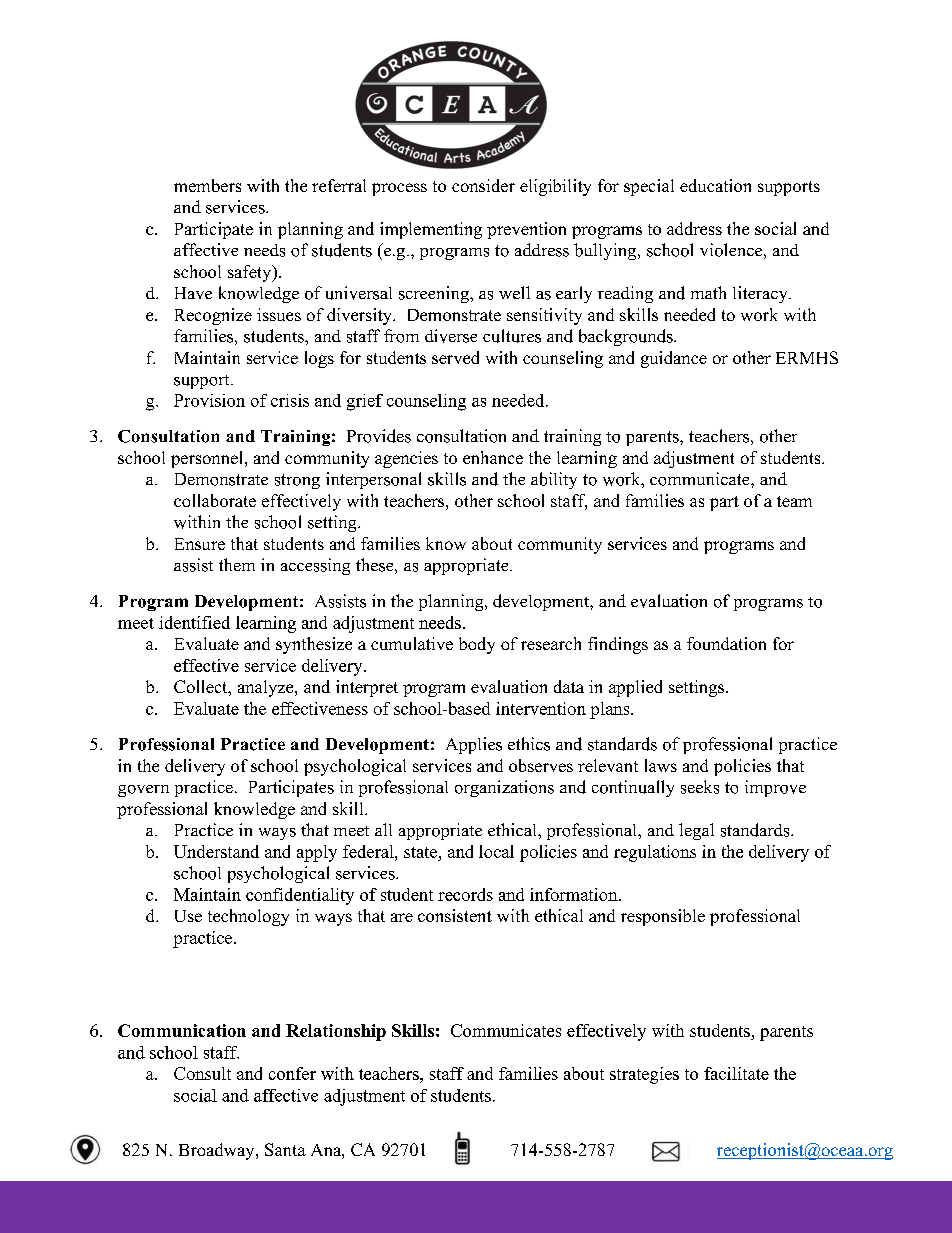 The width and height of the image is (952, 1233). Describe the element at coordinates (218, 1151) in the image. I see `Broadway` at that location.
